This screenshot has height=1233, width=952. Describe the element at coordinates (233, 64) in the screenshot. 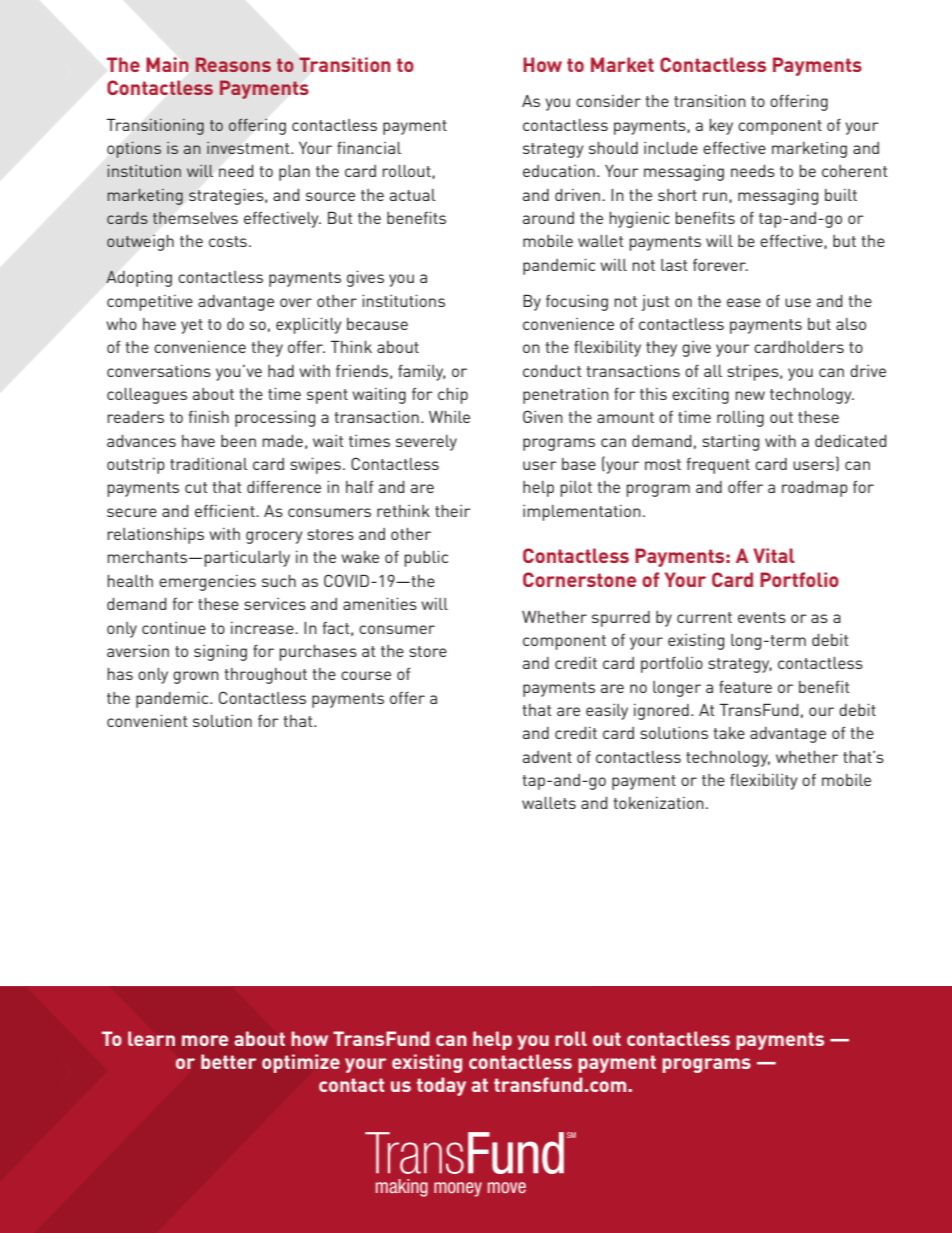

I see `Reasons` at that location.
